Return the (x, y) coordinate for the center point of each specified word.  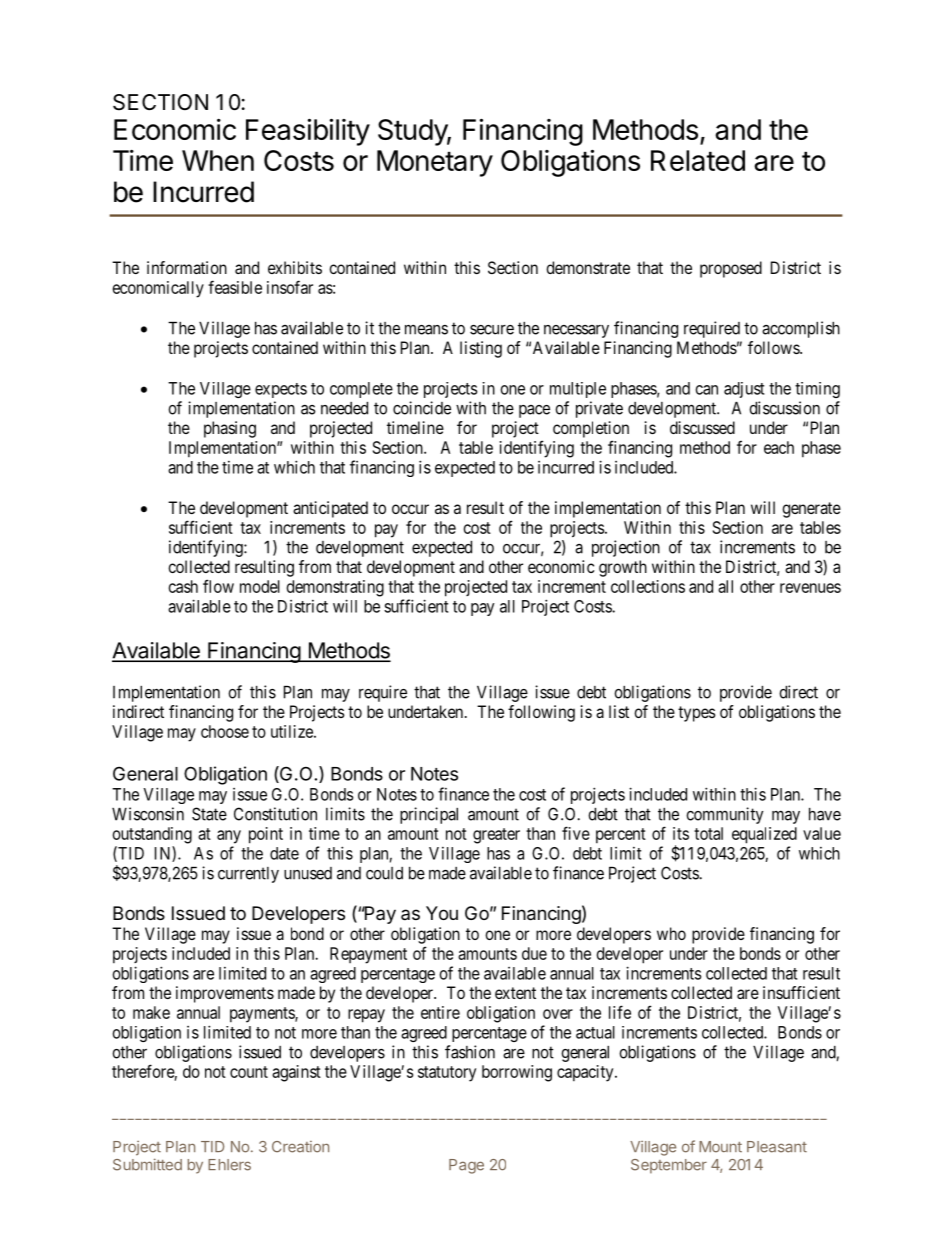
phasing (230, 429)
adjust (744, 390)
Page (466, 1166)
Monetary (435, 163)
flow (218, 586)
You (442, 913)
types (697, 714)
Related (698, 160)
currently (248, 875)
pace (534, 411)
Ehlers (229, 1165)
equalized (764, 835)
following (541, 713)
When (218, 160)
